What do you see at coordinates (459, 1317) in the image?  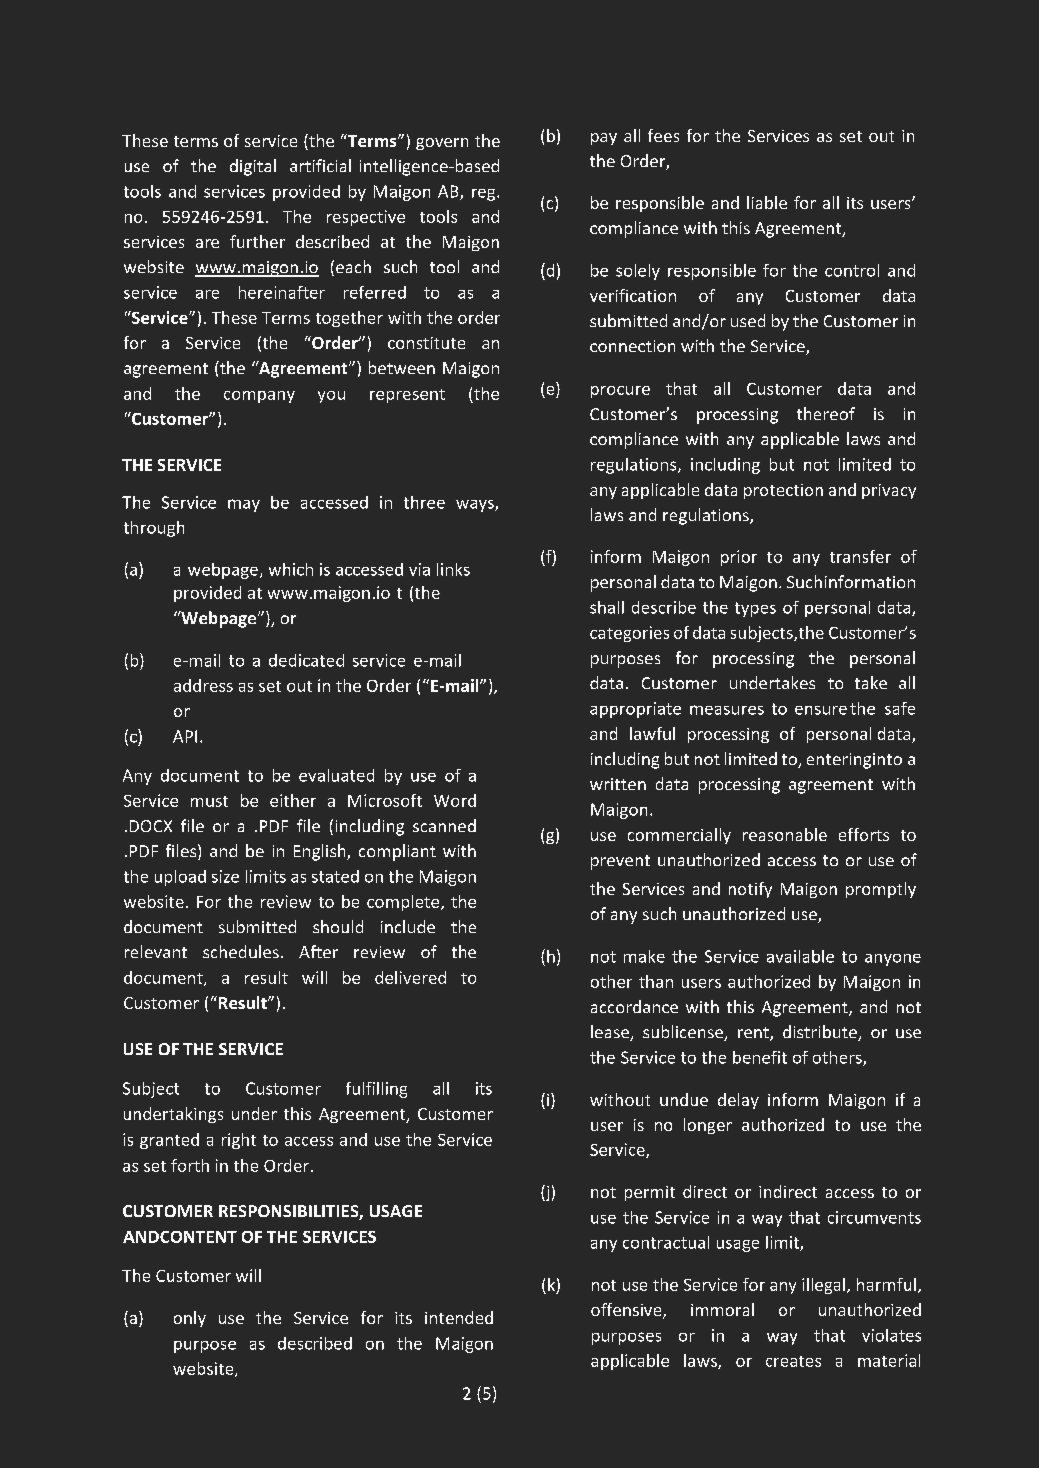 I see `intended` at bounding box center [459, 1317].
